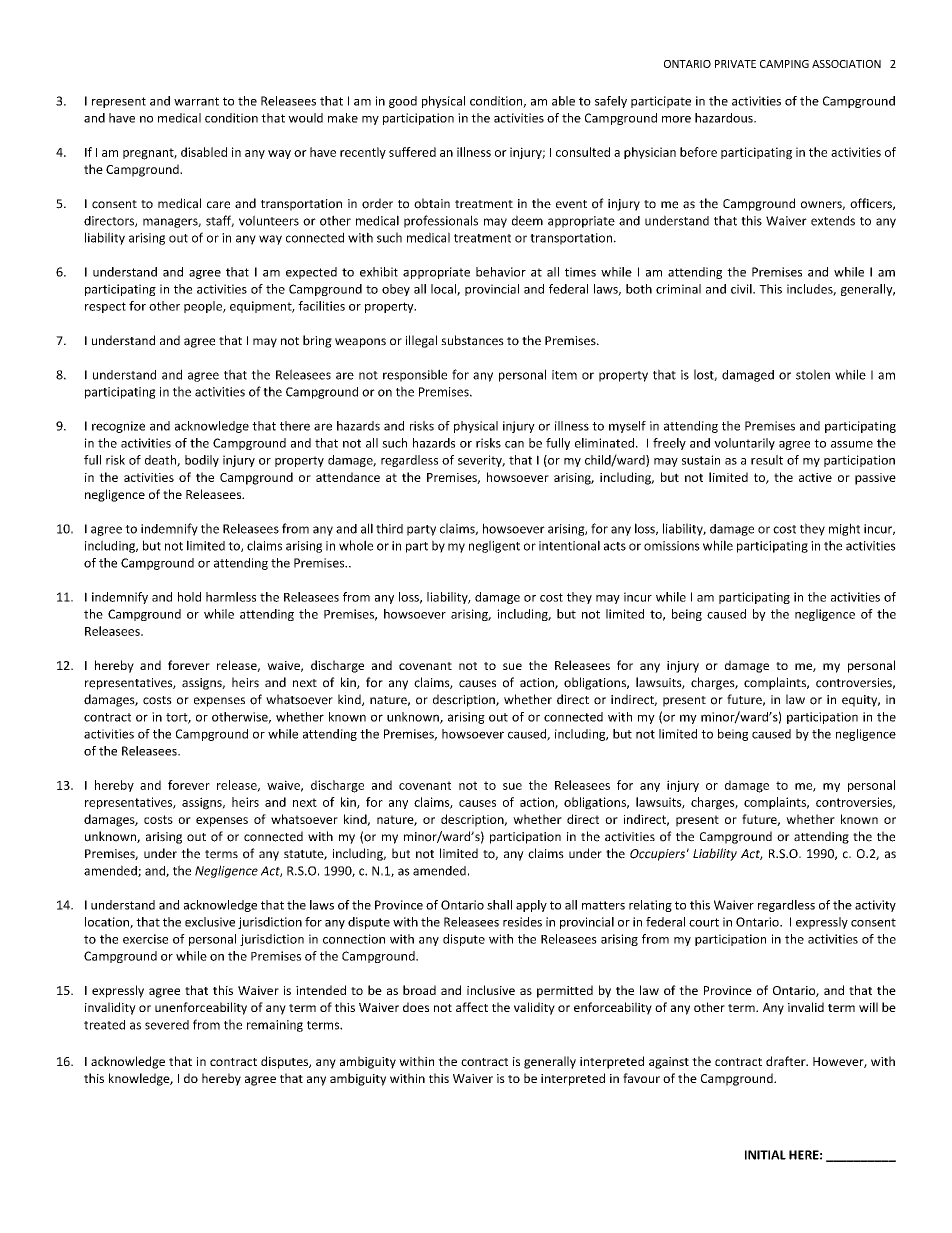 Image resolution: width=952 pixels, height=1233 pixels. What do you see at coordinates (403, 102) in the page?
I see `good` at bounding box center [403, 102].
